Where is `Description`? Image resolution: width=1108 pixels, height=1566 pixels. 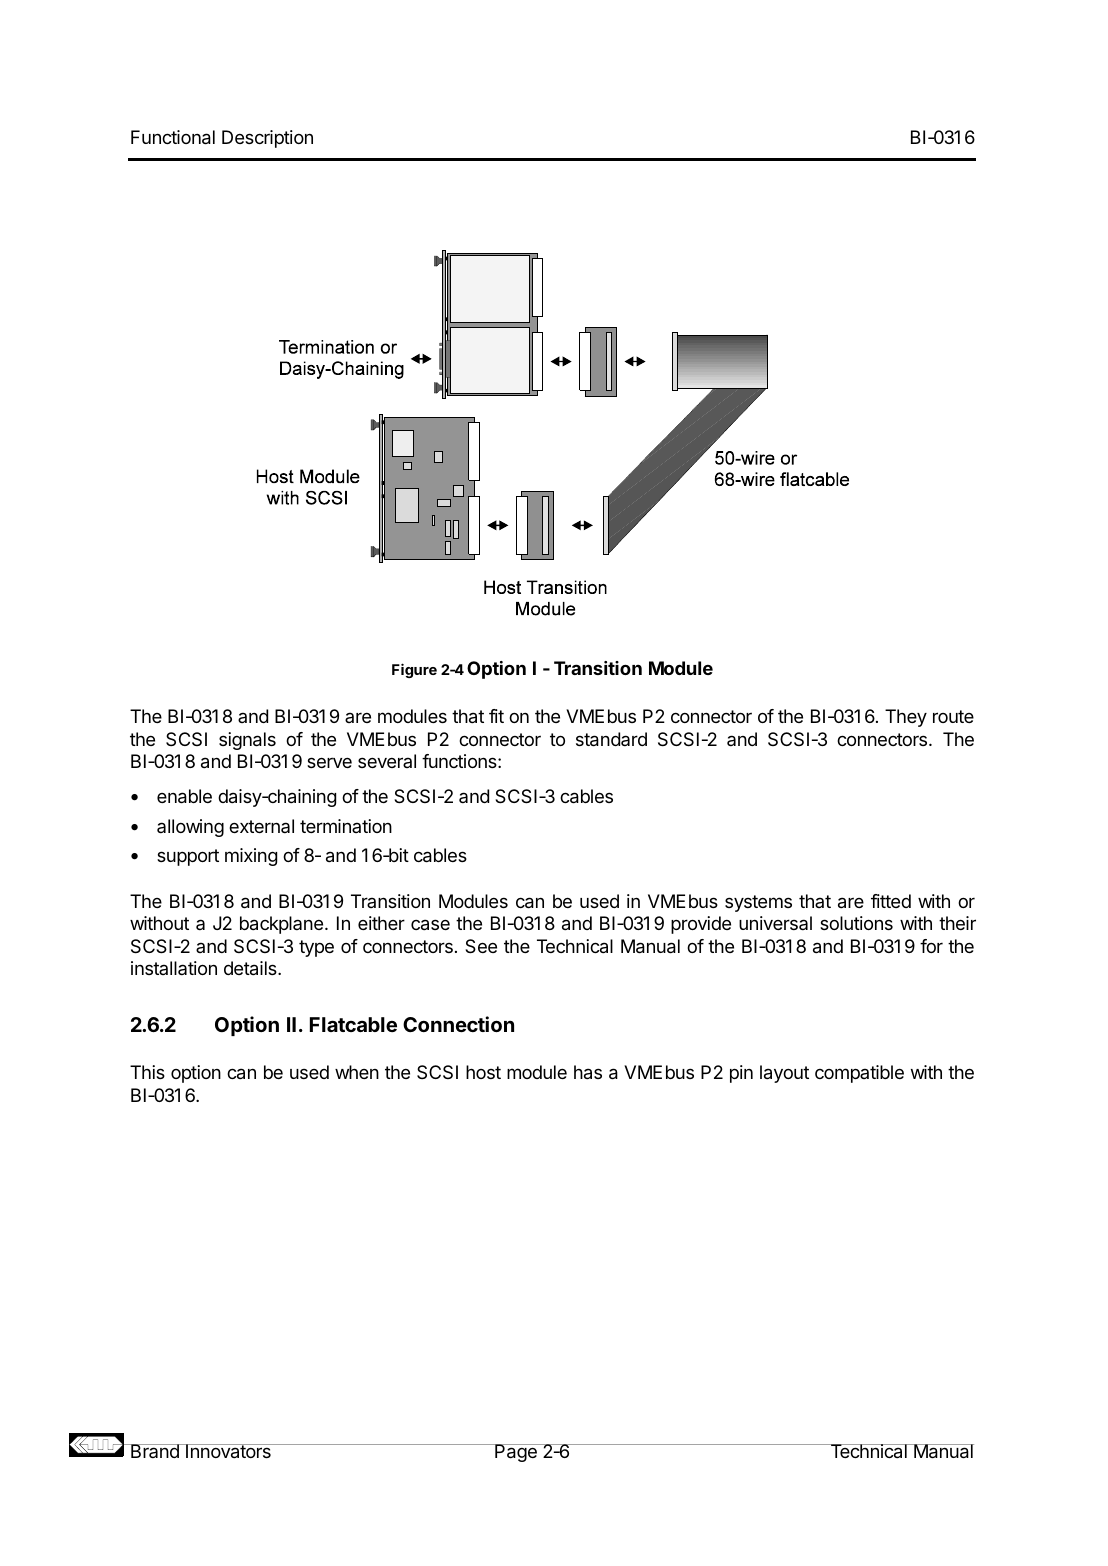
Description is located at coordinates (267, 139).
